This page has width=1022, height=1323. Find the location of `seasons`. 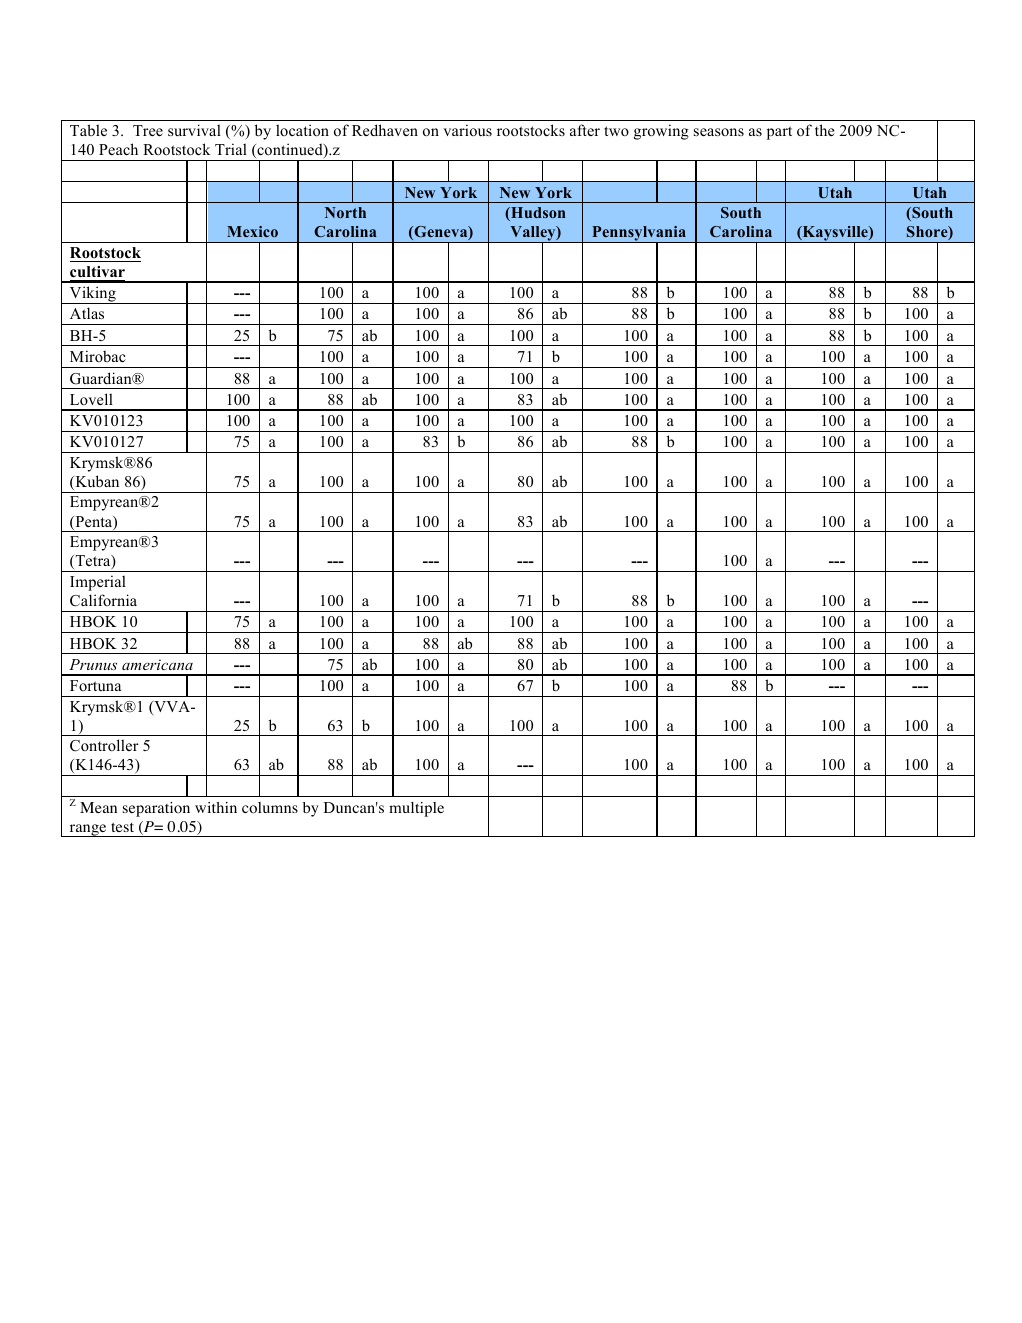

seasons is located at coordinates (719, 132).
